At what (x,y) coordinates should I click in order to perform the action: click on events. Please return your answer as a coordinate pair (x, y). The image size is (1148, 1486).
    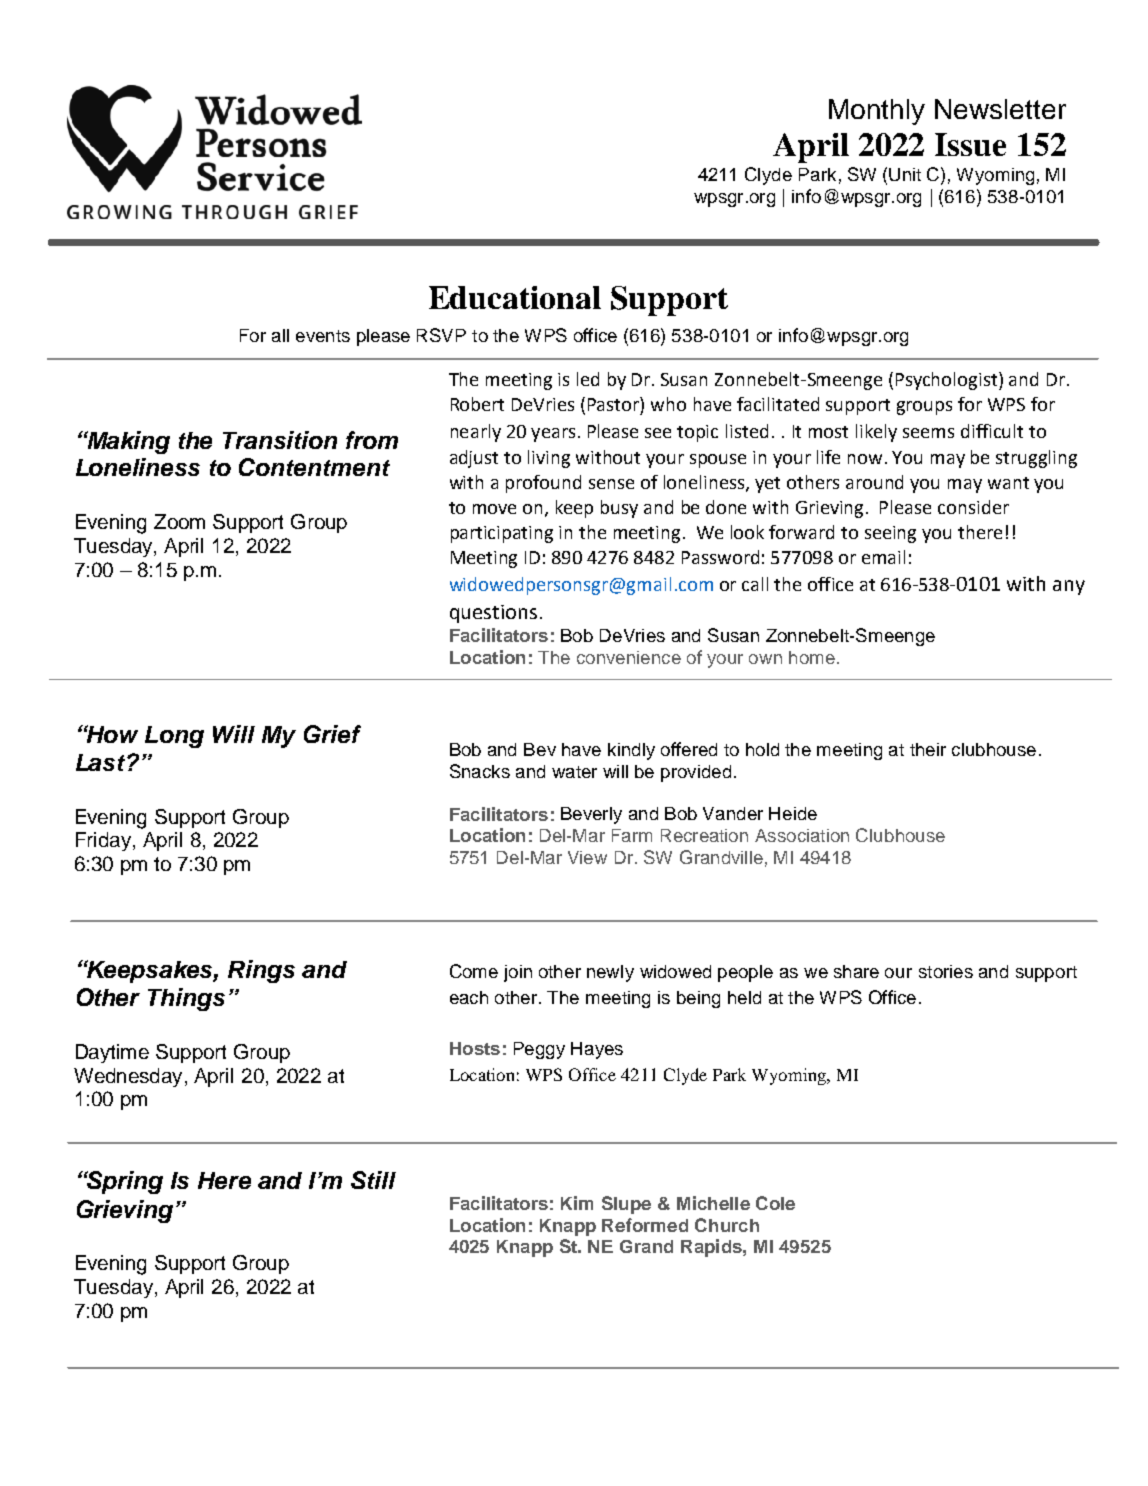
    Looking at the image, I should click on (323, 336).
